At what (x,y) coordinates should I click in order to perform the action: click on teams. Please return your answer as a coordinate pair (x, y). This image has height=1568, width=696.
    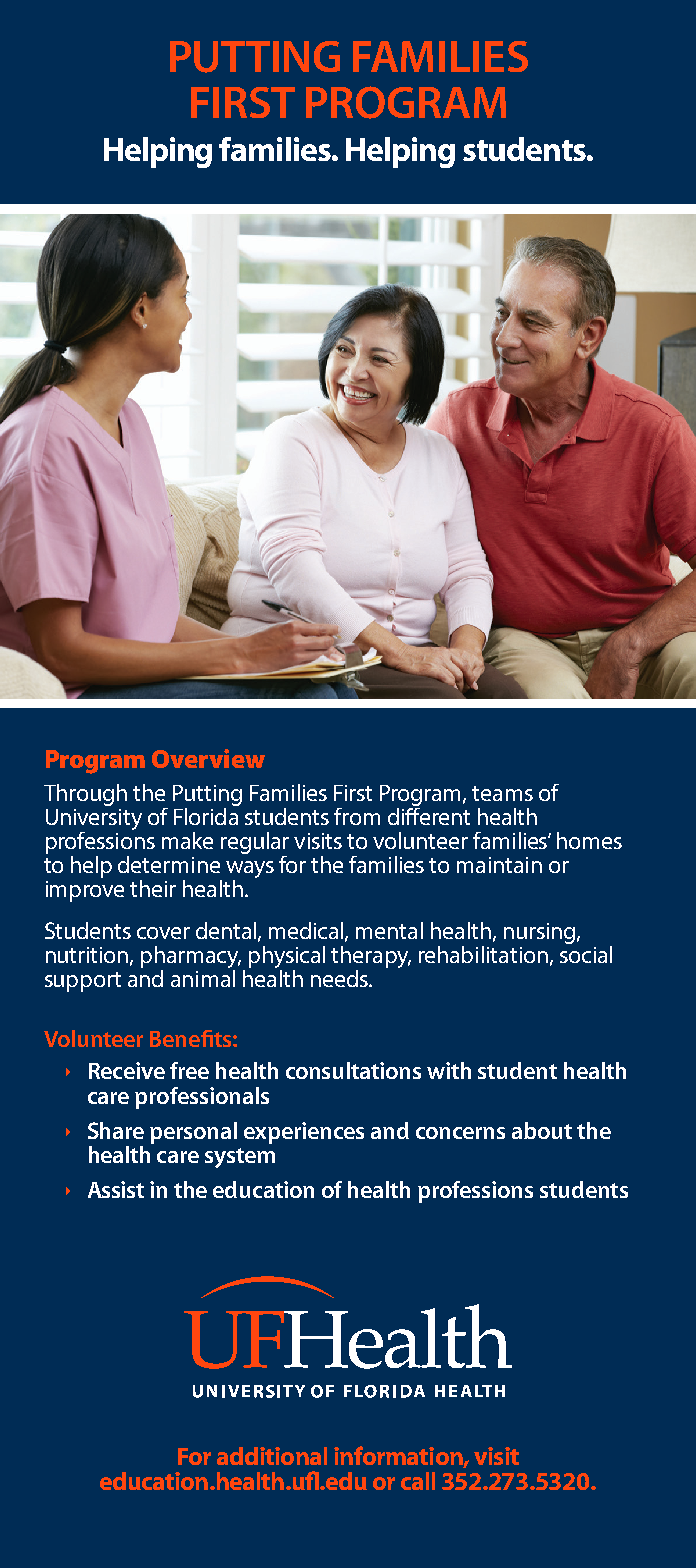
    Looking at the image, I should click on (502, 793).
